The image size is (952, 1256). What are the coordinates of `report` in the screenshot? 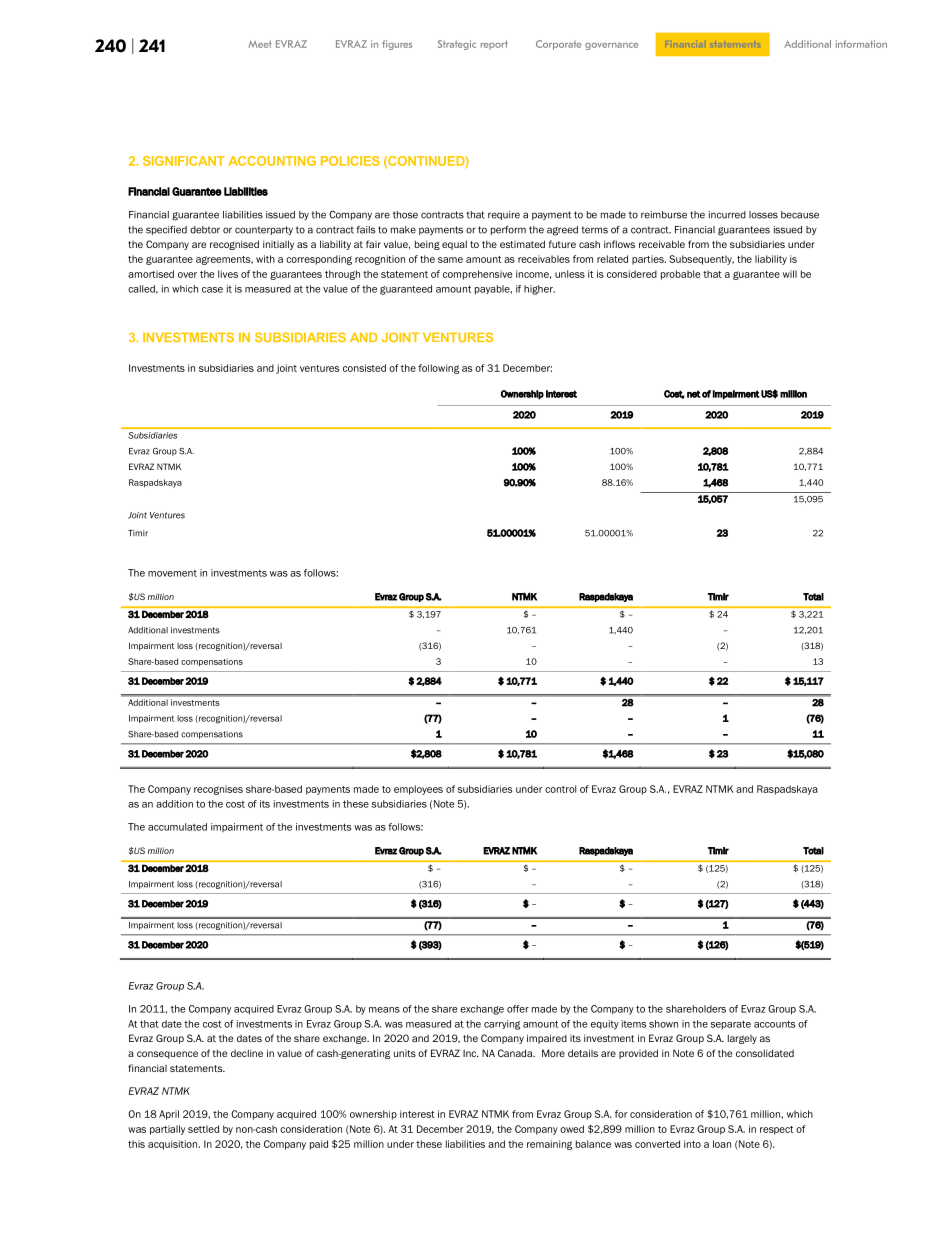 It's located at (494, 45).
